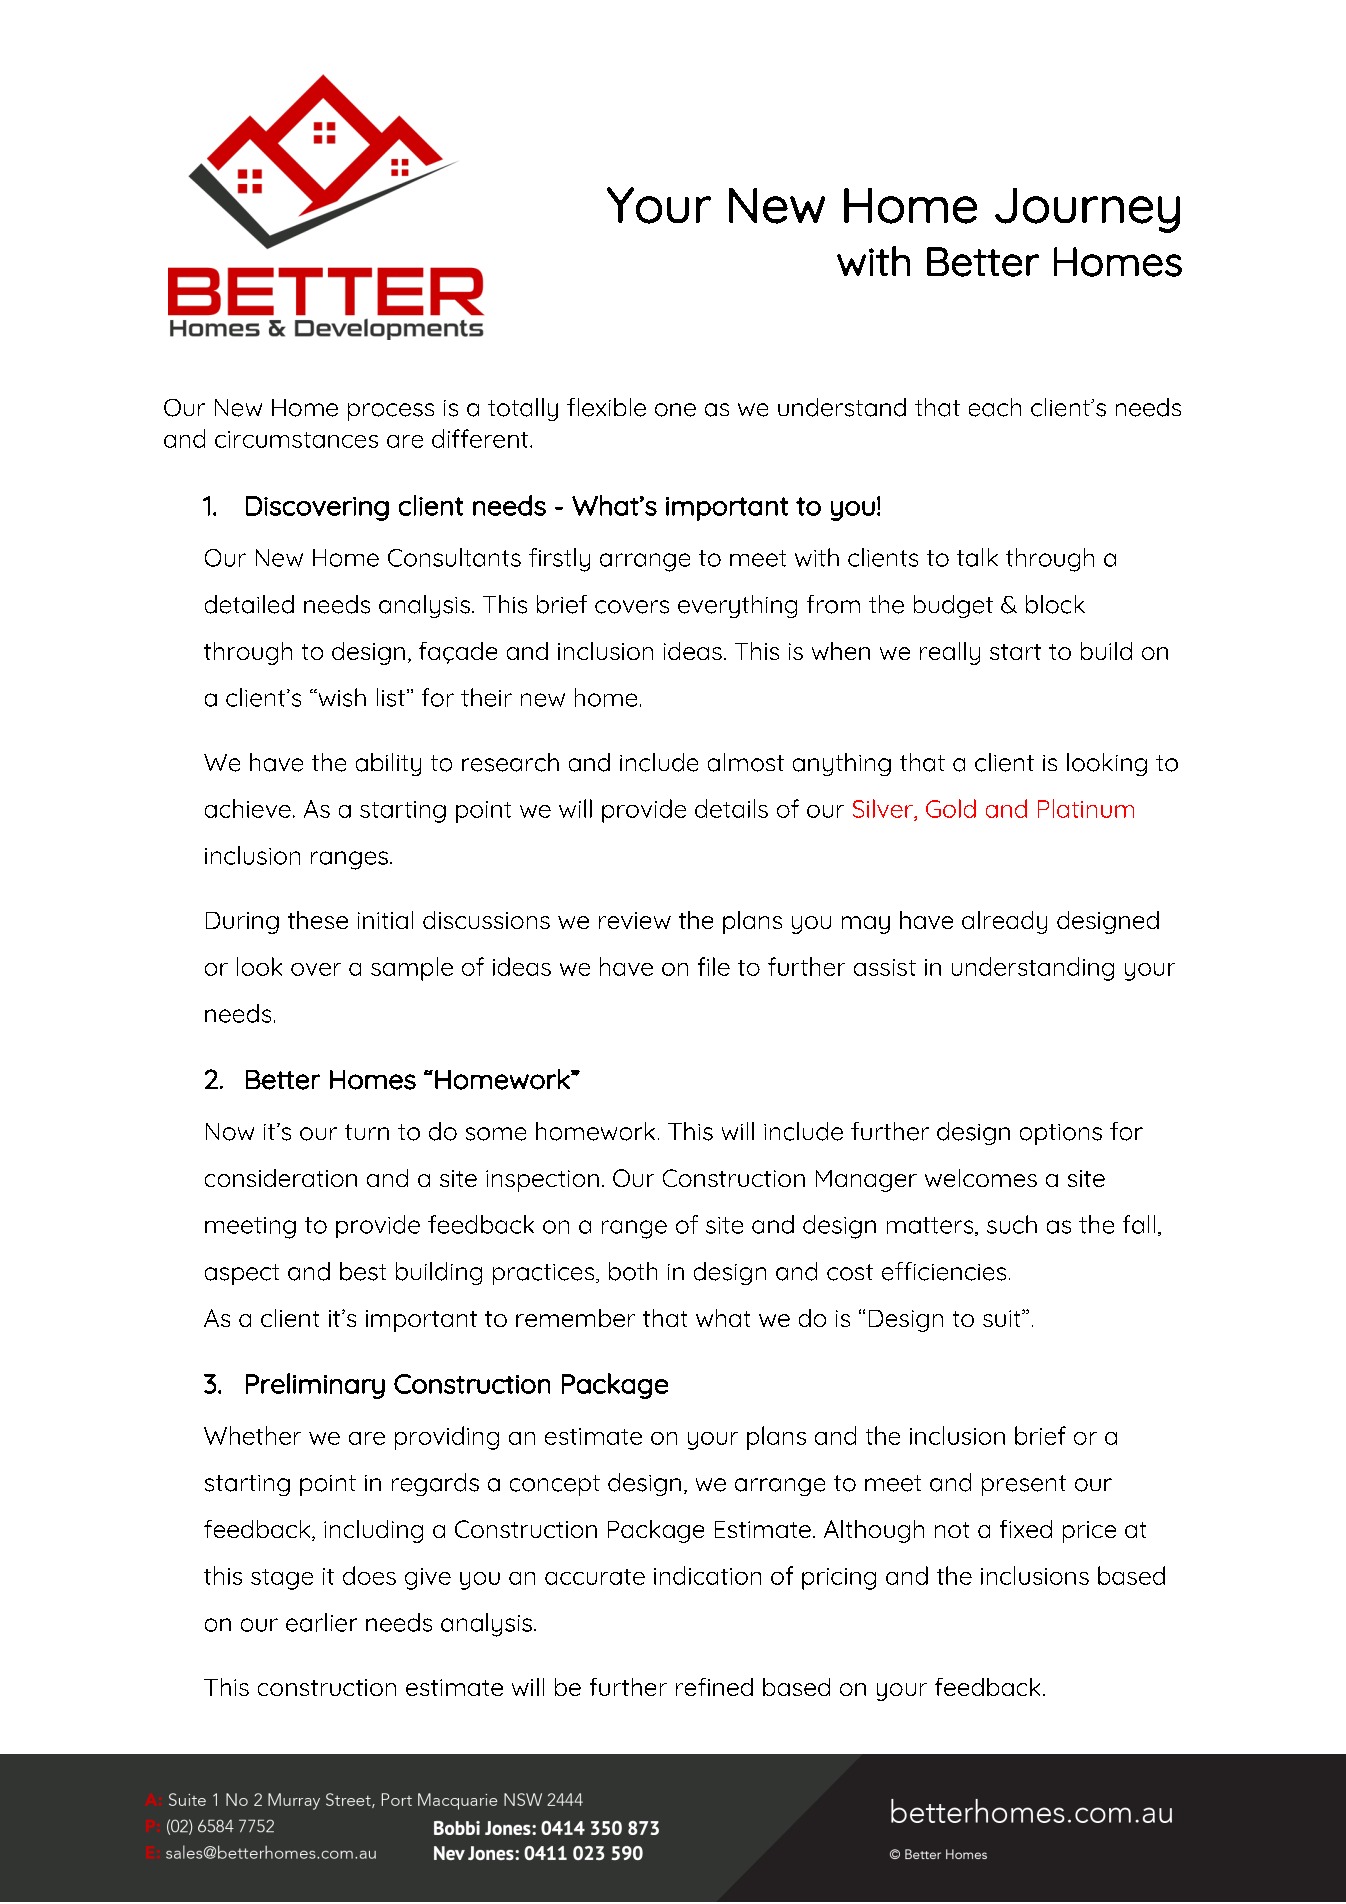 This screenshot has height=1904, width=1346. Describe the element at coordinates (714, 966) in the screenshot. I see `file` at that location.
